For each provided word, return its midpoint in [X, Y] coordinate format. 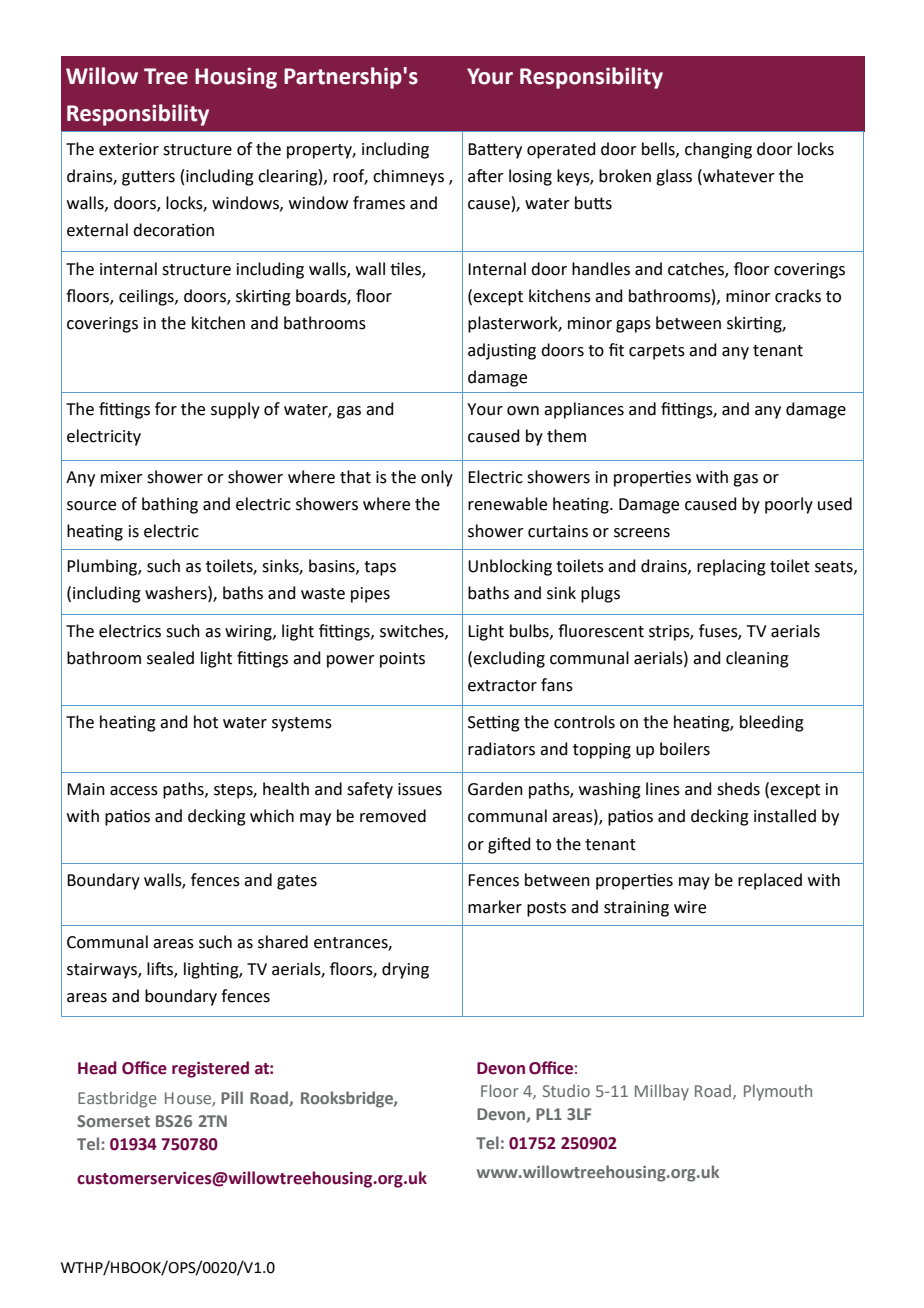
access [134, 791]
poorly [789, 505]
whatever [738, 176]
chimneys [408, 177]
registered [210, 1069]
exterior [129, 149]
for [166, 409]
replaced [770, 881]
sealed [170, 658]
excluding [509, 659]
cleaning [757, 659]
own [523, 411]
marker [495, 907]
